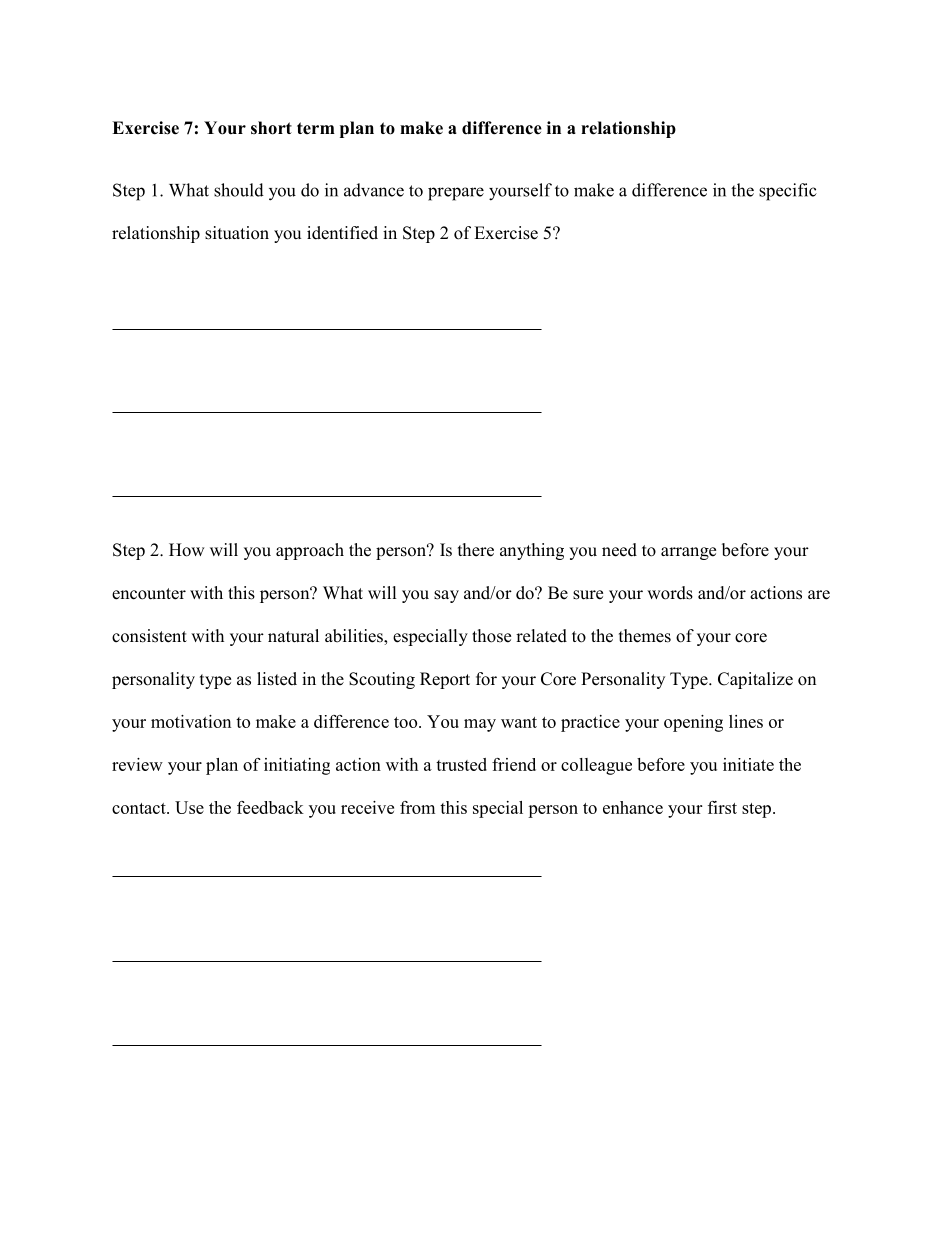 This page has width=952, height=1233. Describe the element at coordinates (461, 764) in the page. I see `trusted` at that location.
